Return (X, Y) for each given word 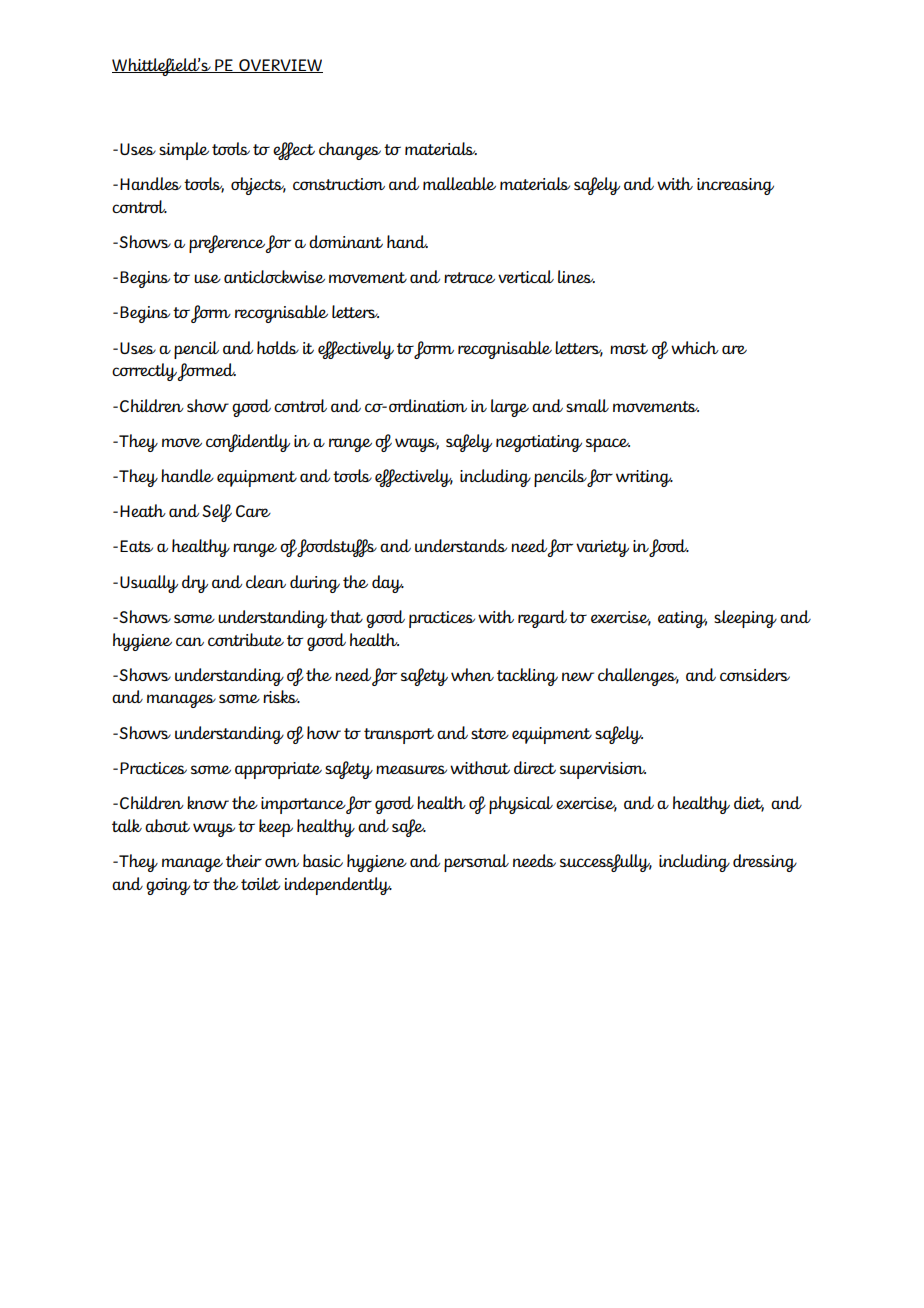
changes (350, 151)
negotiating (539, 443)
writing (644, 478)
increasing (735, 186)
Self (217, 513)
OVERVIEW (280, 66)
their (244, 860)
